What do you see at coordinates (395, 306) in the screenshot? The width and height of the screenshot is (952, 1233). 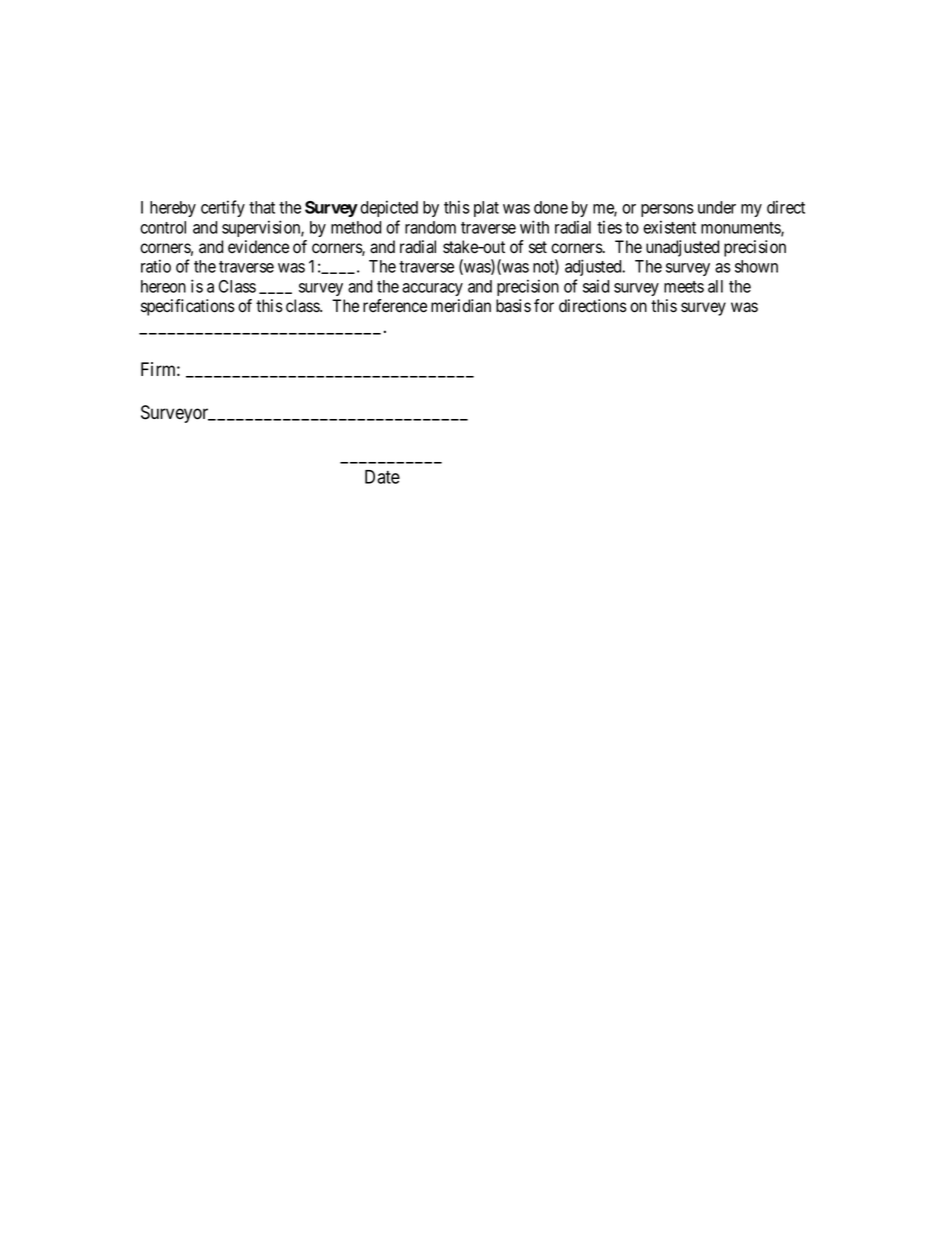 I see `reference` at bounding box center [395, 306].
